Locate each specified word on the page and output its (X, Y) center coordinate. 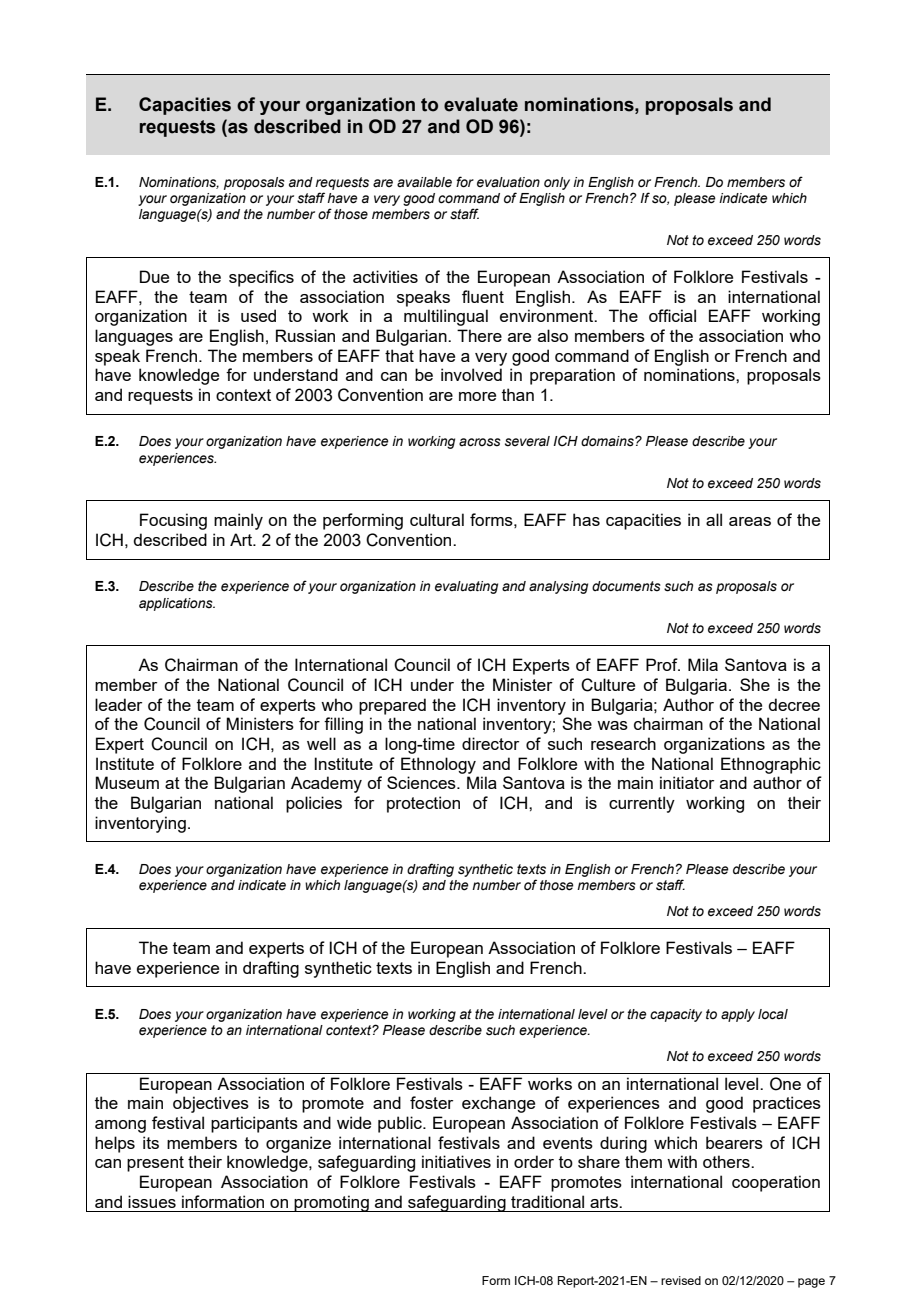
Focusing (173, 521)
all (714, 519)
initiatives (456, 1161)
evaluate (481, 104)
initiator (687, 782)
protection (423, 804)
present (155, 1164)
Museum (127, 782)
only (557, 183)
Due (154, 276)
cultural (437, 519)
